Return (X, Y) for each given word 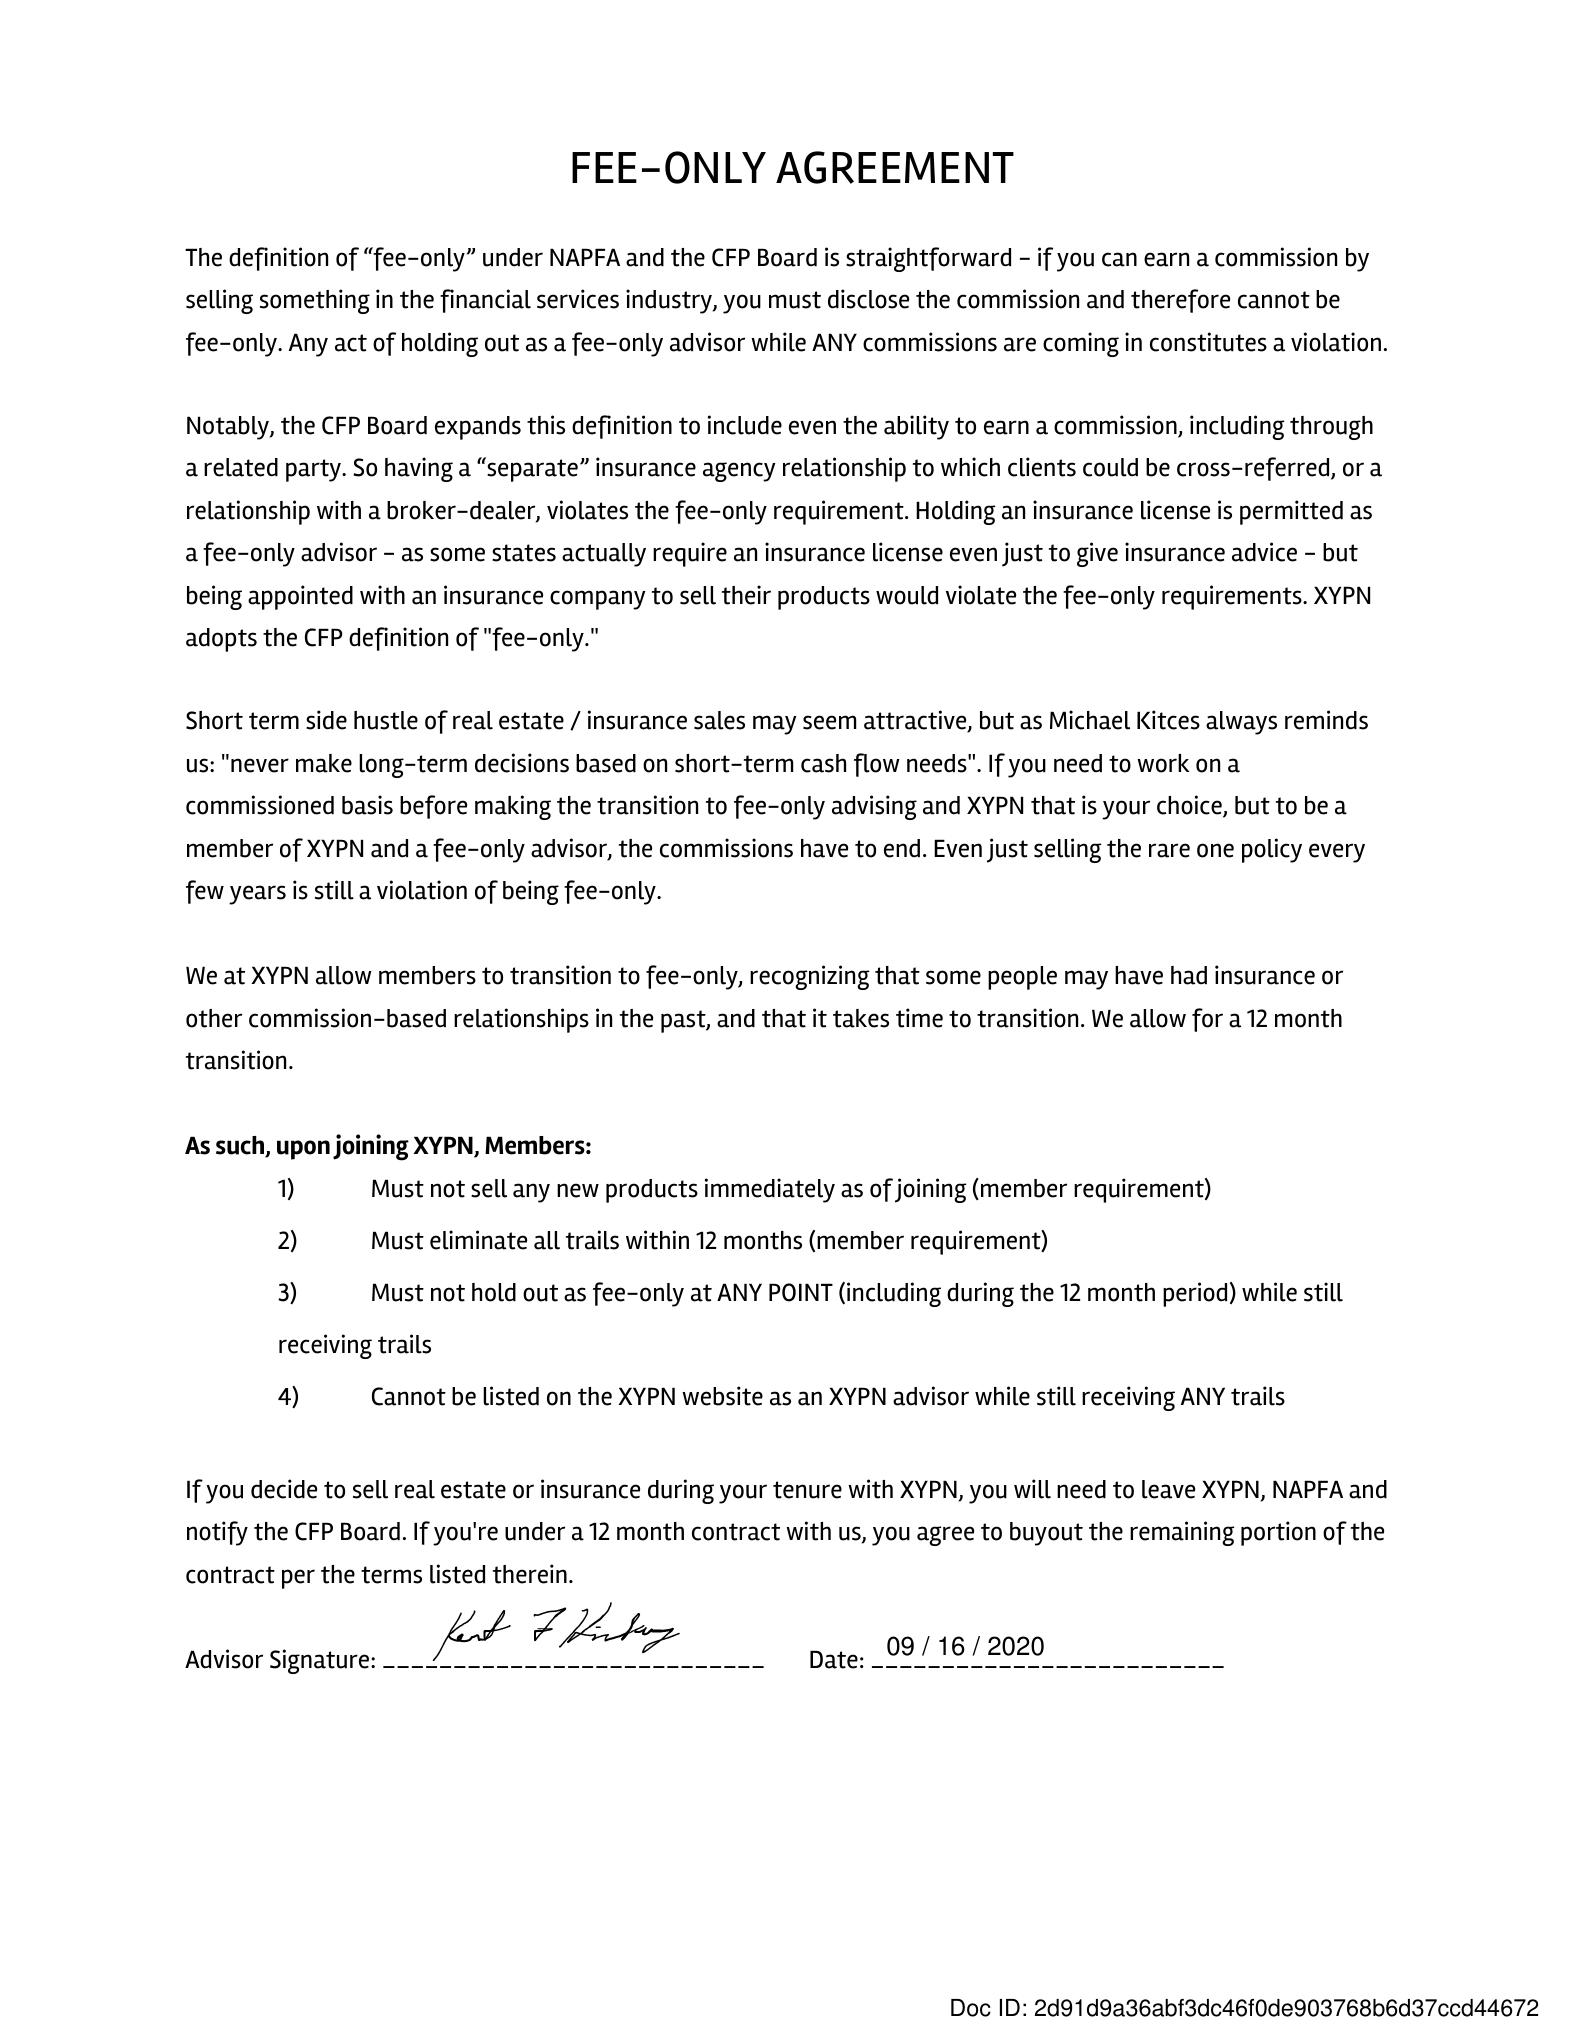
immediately (770, 1190)
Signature (321, 1661)
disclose (868, 299)
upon (303, 1150)
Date (834, 1659)
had (1189, 975)
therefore (1180, 301)
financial (485, 301)
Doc (971, 2008)
